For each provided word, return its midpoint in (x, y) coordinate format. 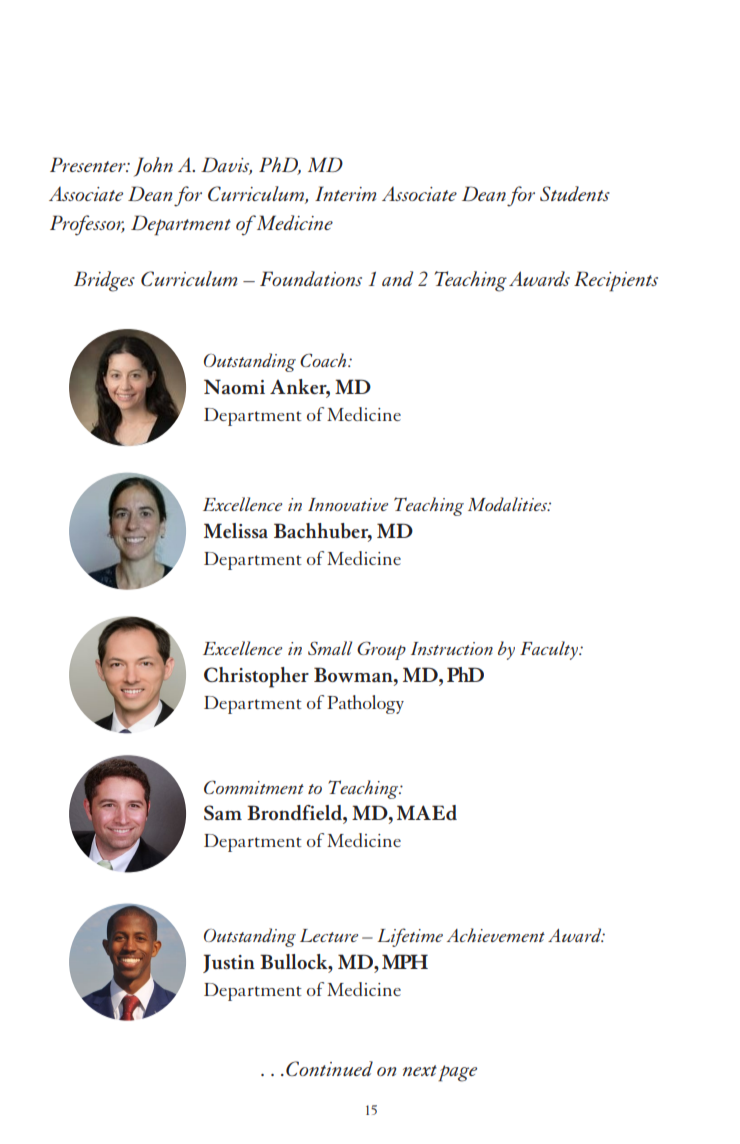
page (457, 1073)
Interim (345, 193)
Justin (229, 963)
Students (575, 193)
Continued (329, 1068)
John (153, 167)
